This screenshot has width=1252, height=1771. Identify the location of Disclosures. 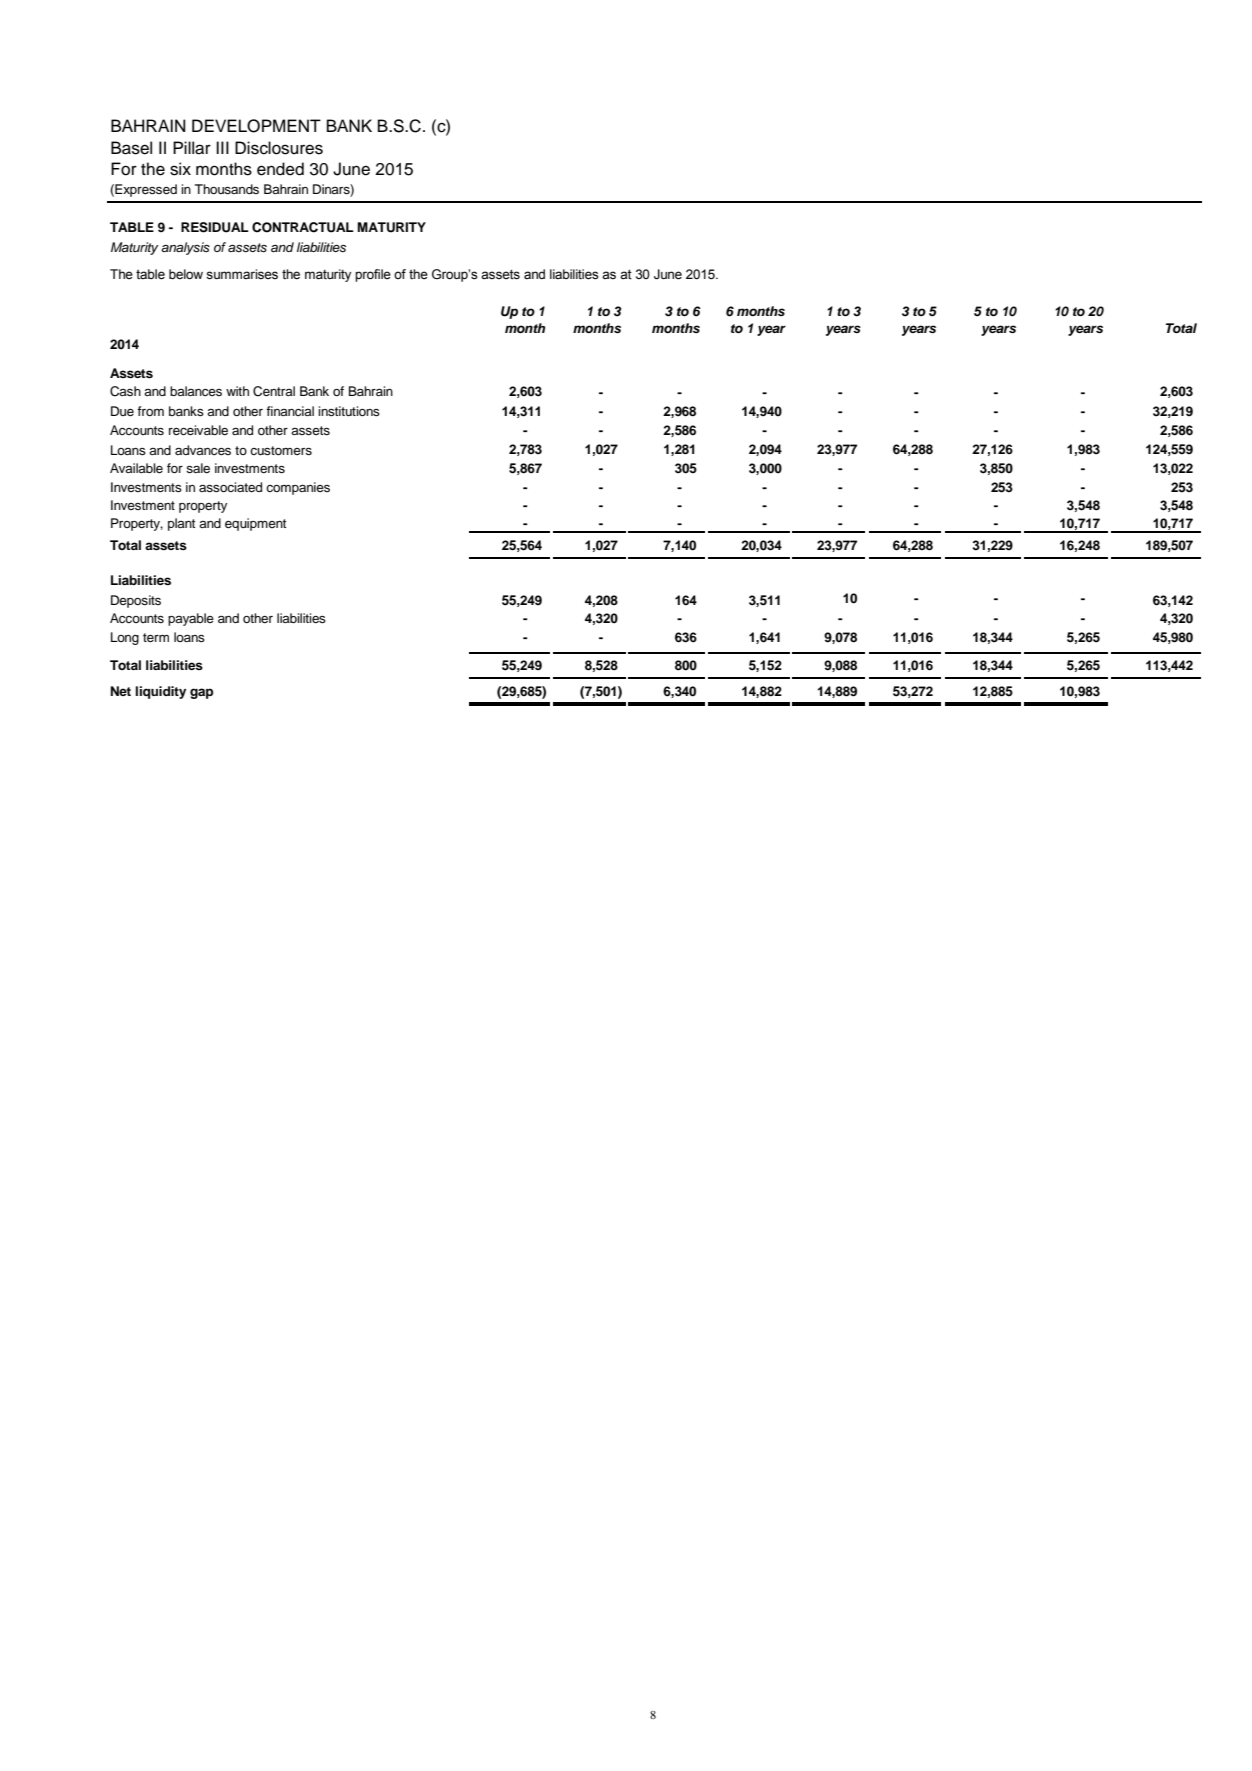
(279, 148).
